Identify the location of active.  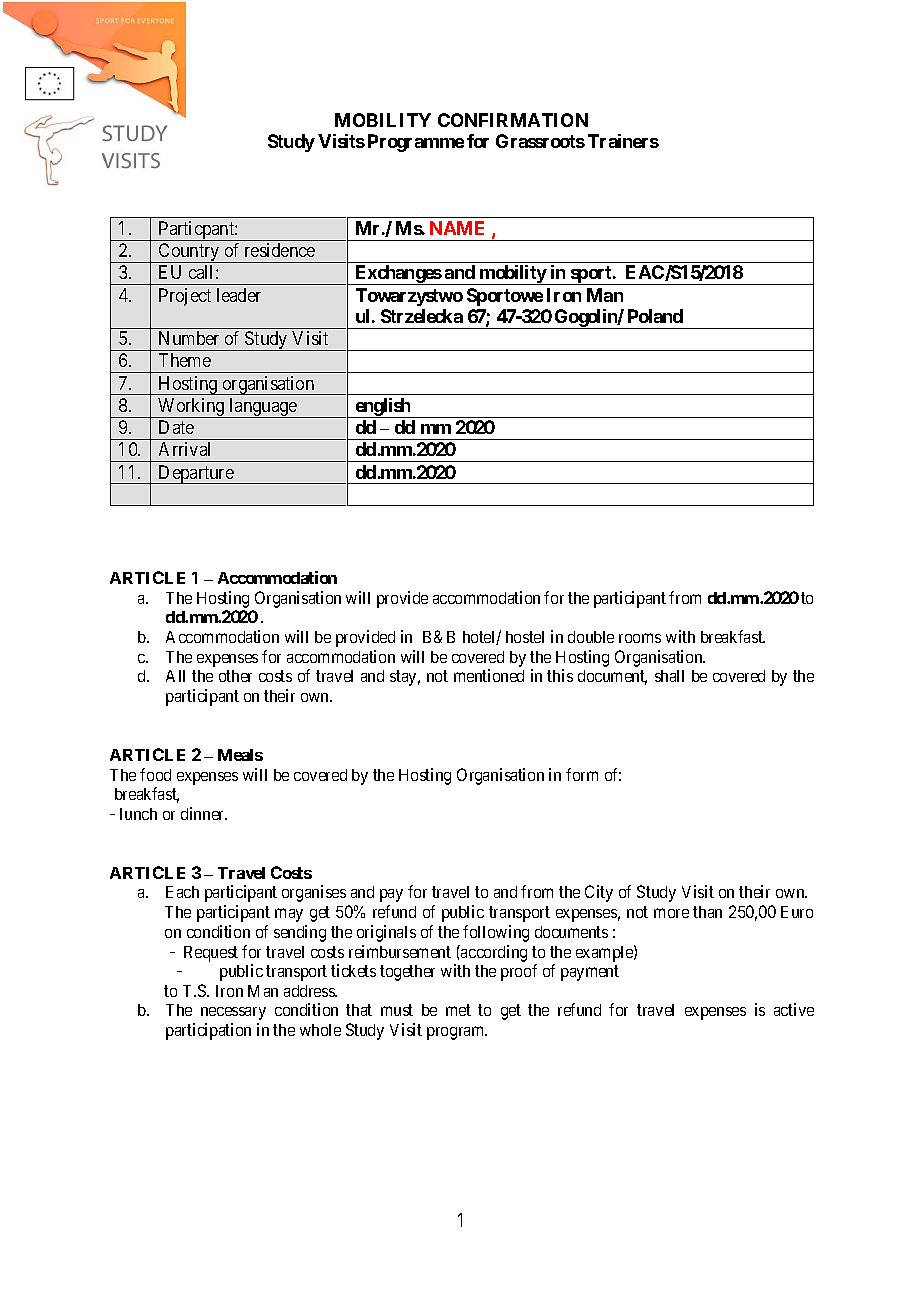
(794, 1009).
